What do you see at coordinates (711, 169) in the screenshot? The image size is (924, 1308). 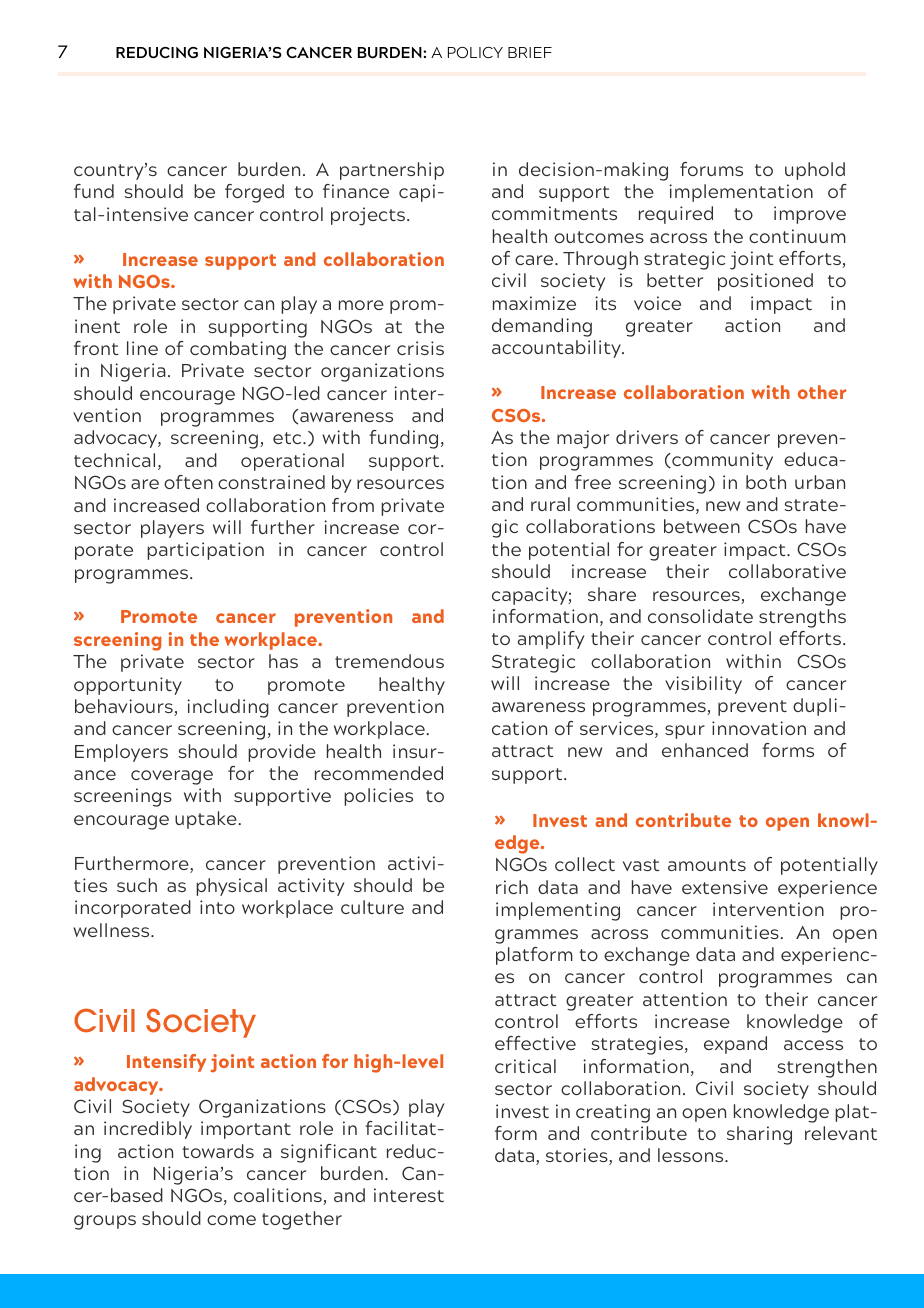 I see `forums` at bounding box center [711, 169].
